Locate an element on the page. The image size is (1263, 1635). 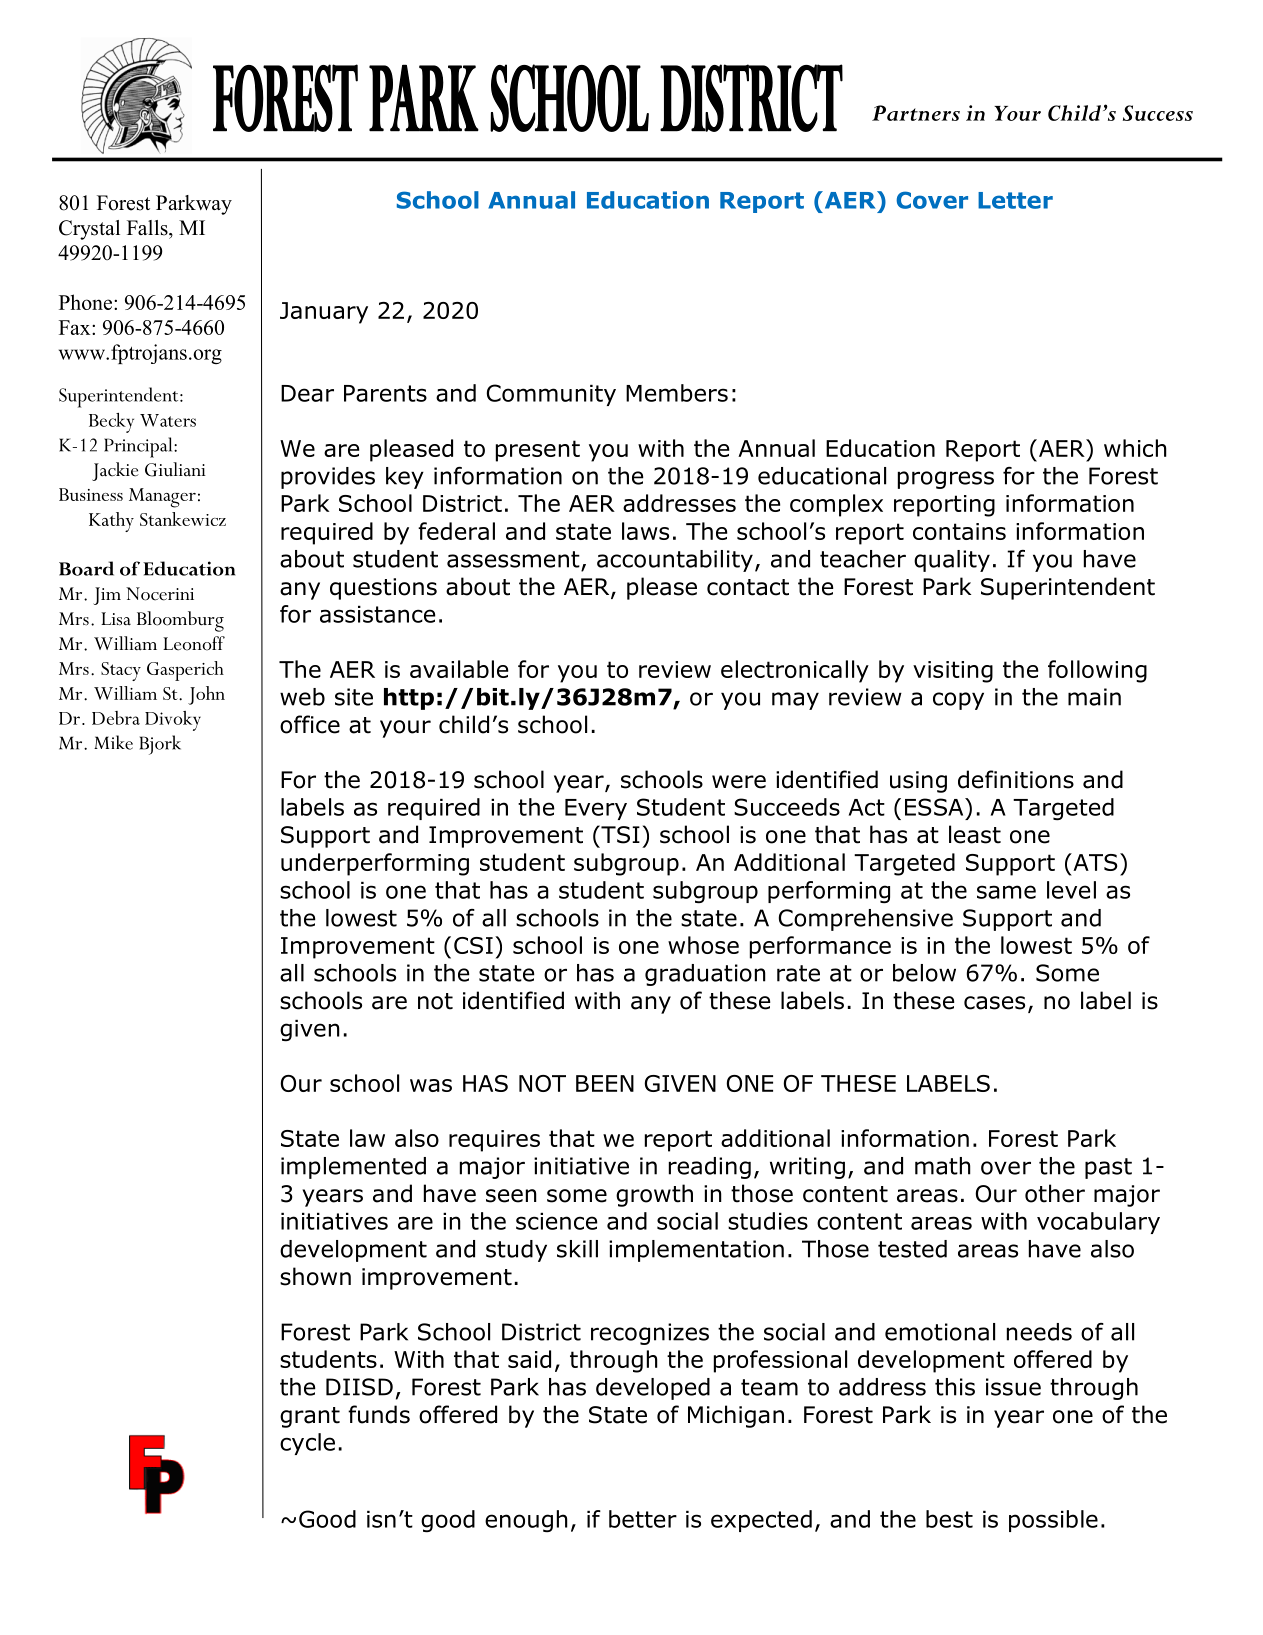
Bjork is located at coordinates (160, 745).
